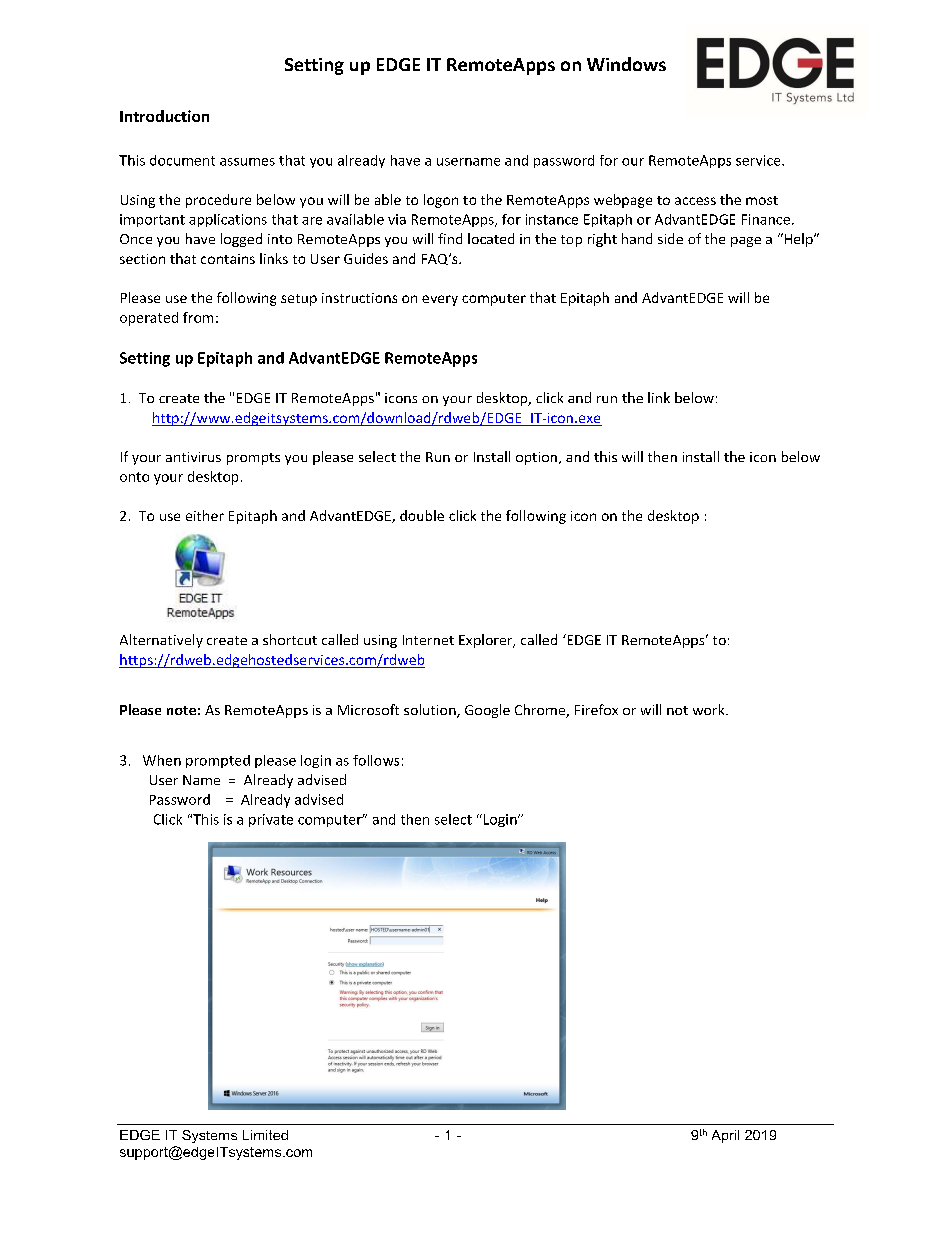 This screenshot has height=1233, width=952. Describe the element at coordinates (710, 709) in the screenshot. I see `work` at that location.
